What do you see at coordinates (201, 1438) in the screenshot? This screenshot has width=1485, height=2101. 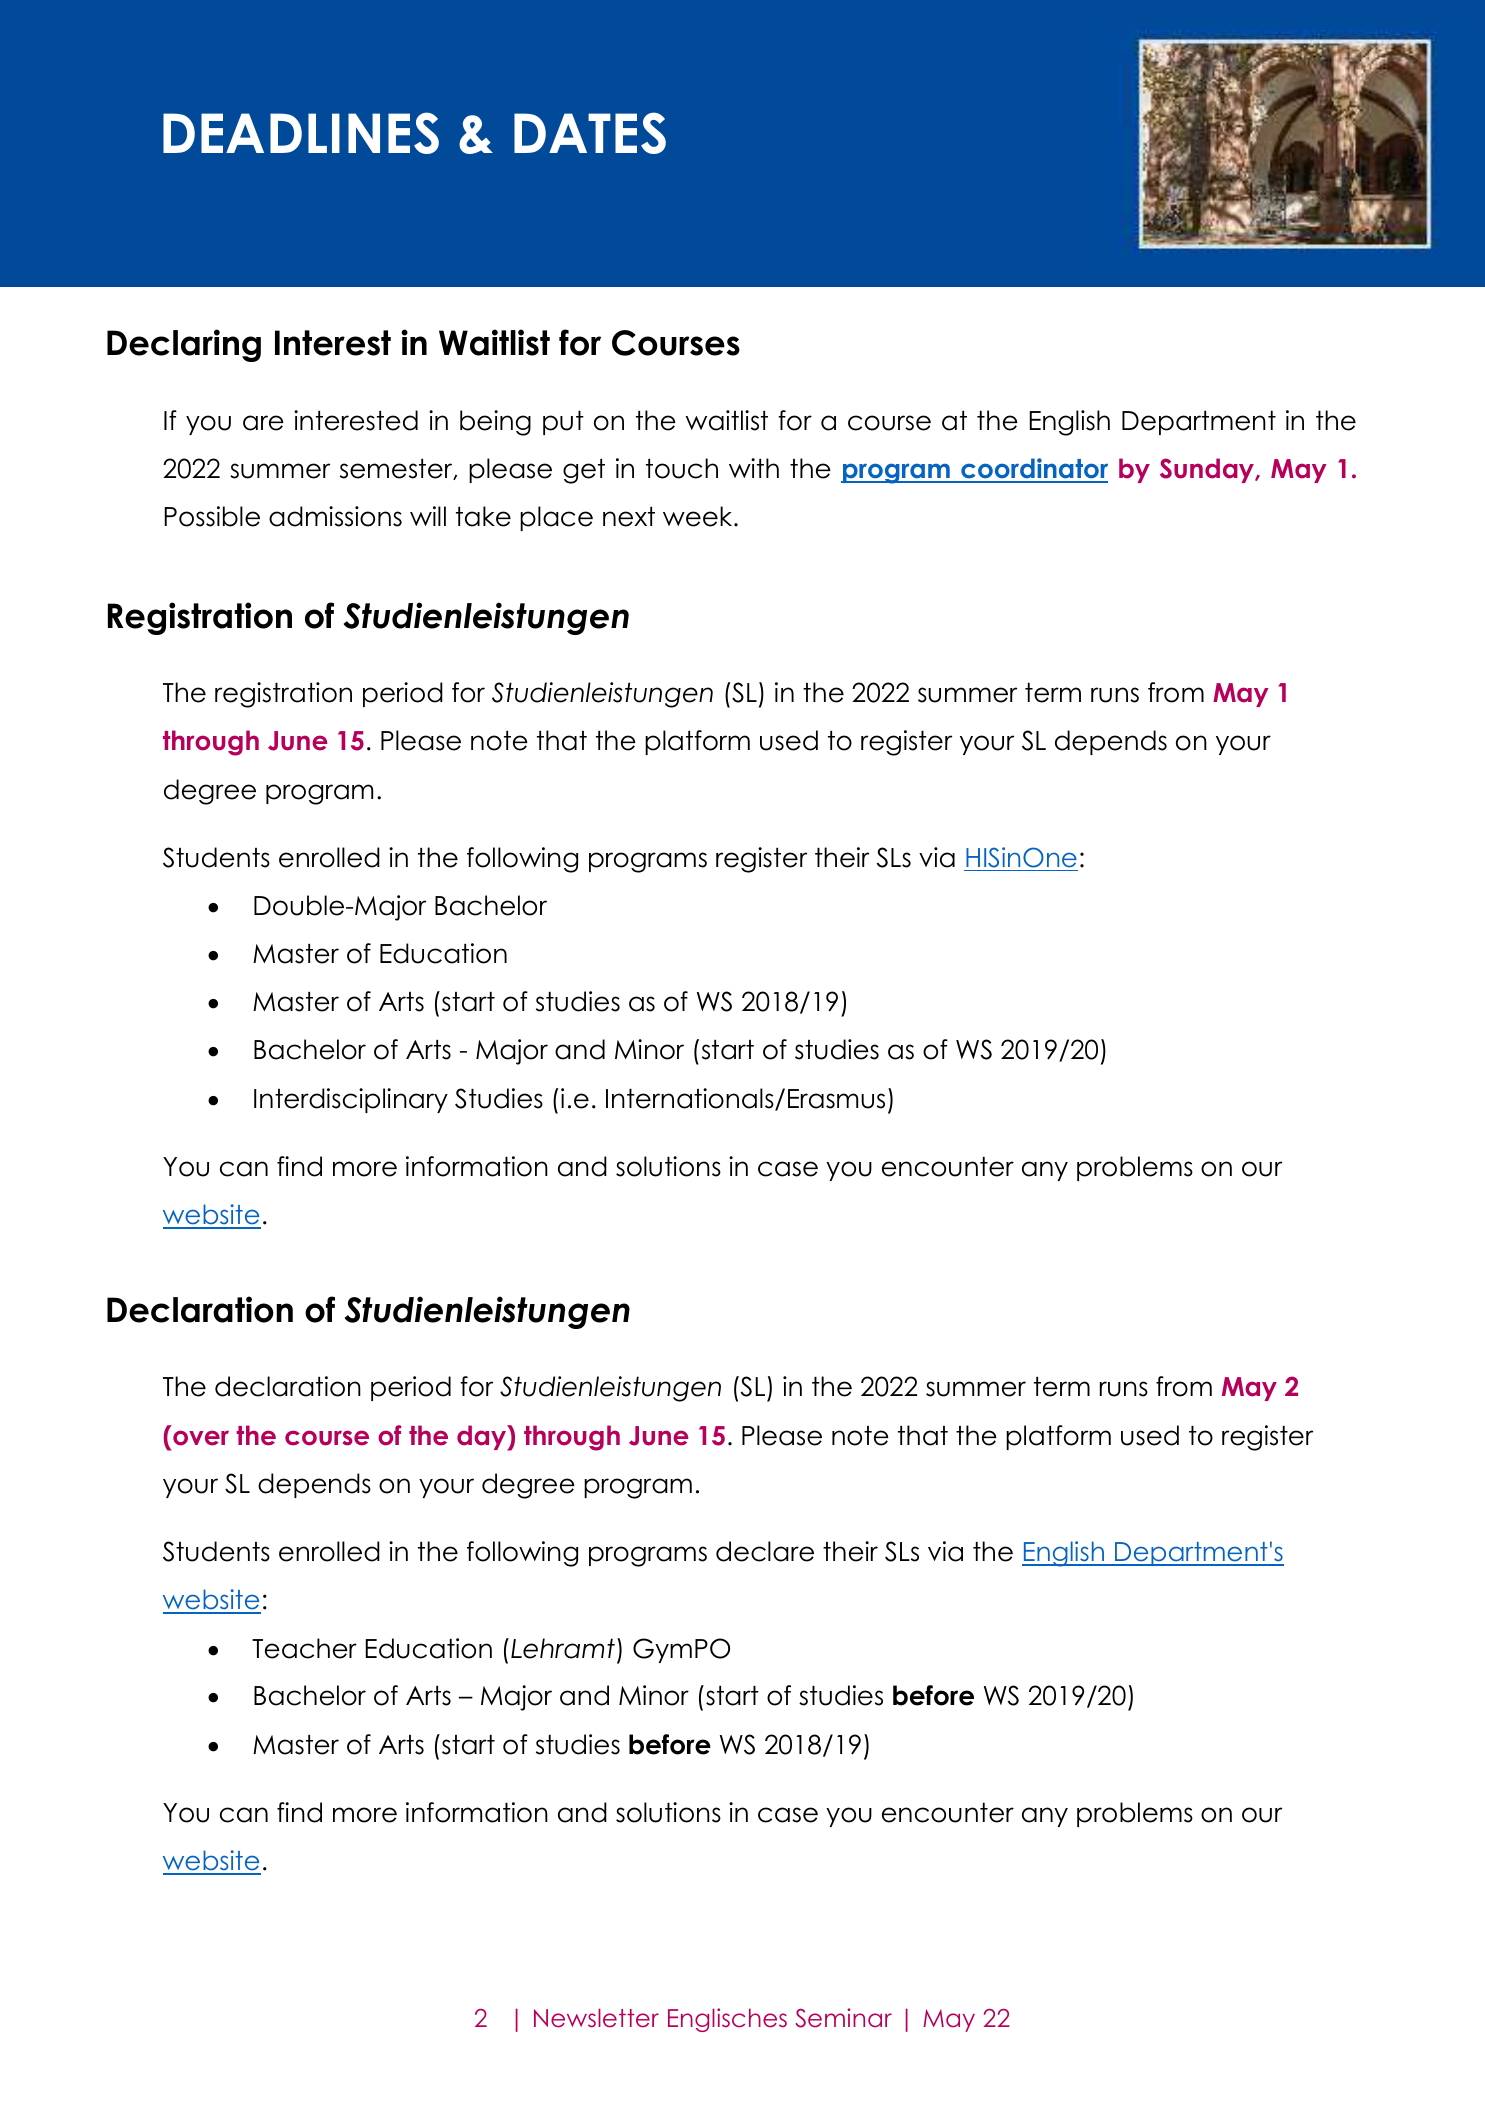 I see `over` at bounding box center [201, 1438].
